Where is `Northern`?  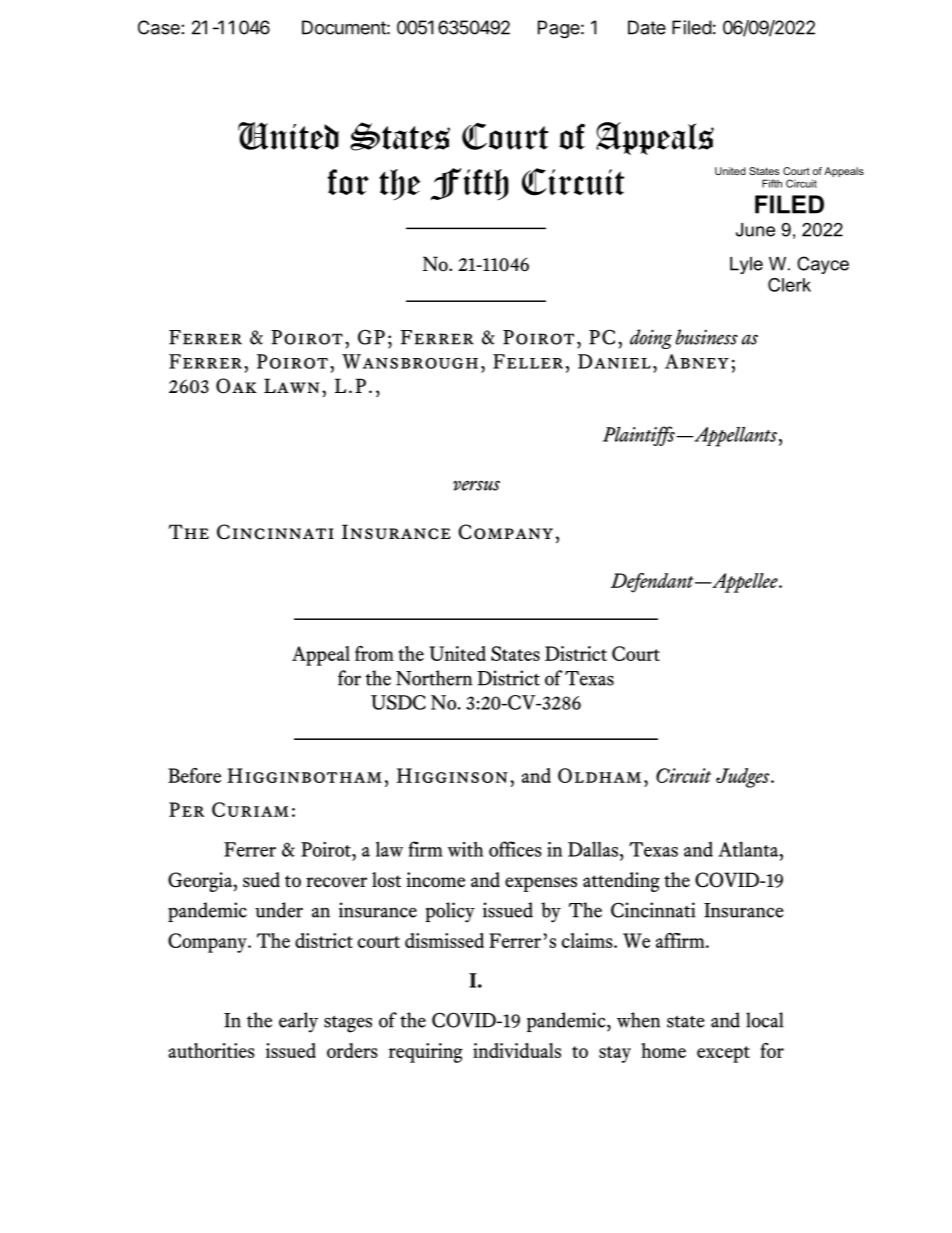 Northern is located at coordinates (434, 678).
